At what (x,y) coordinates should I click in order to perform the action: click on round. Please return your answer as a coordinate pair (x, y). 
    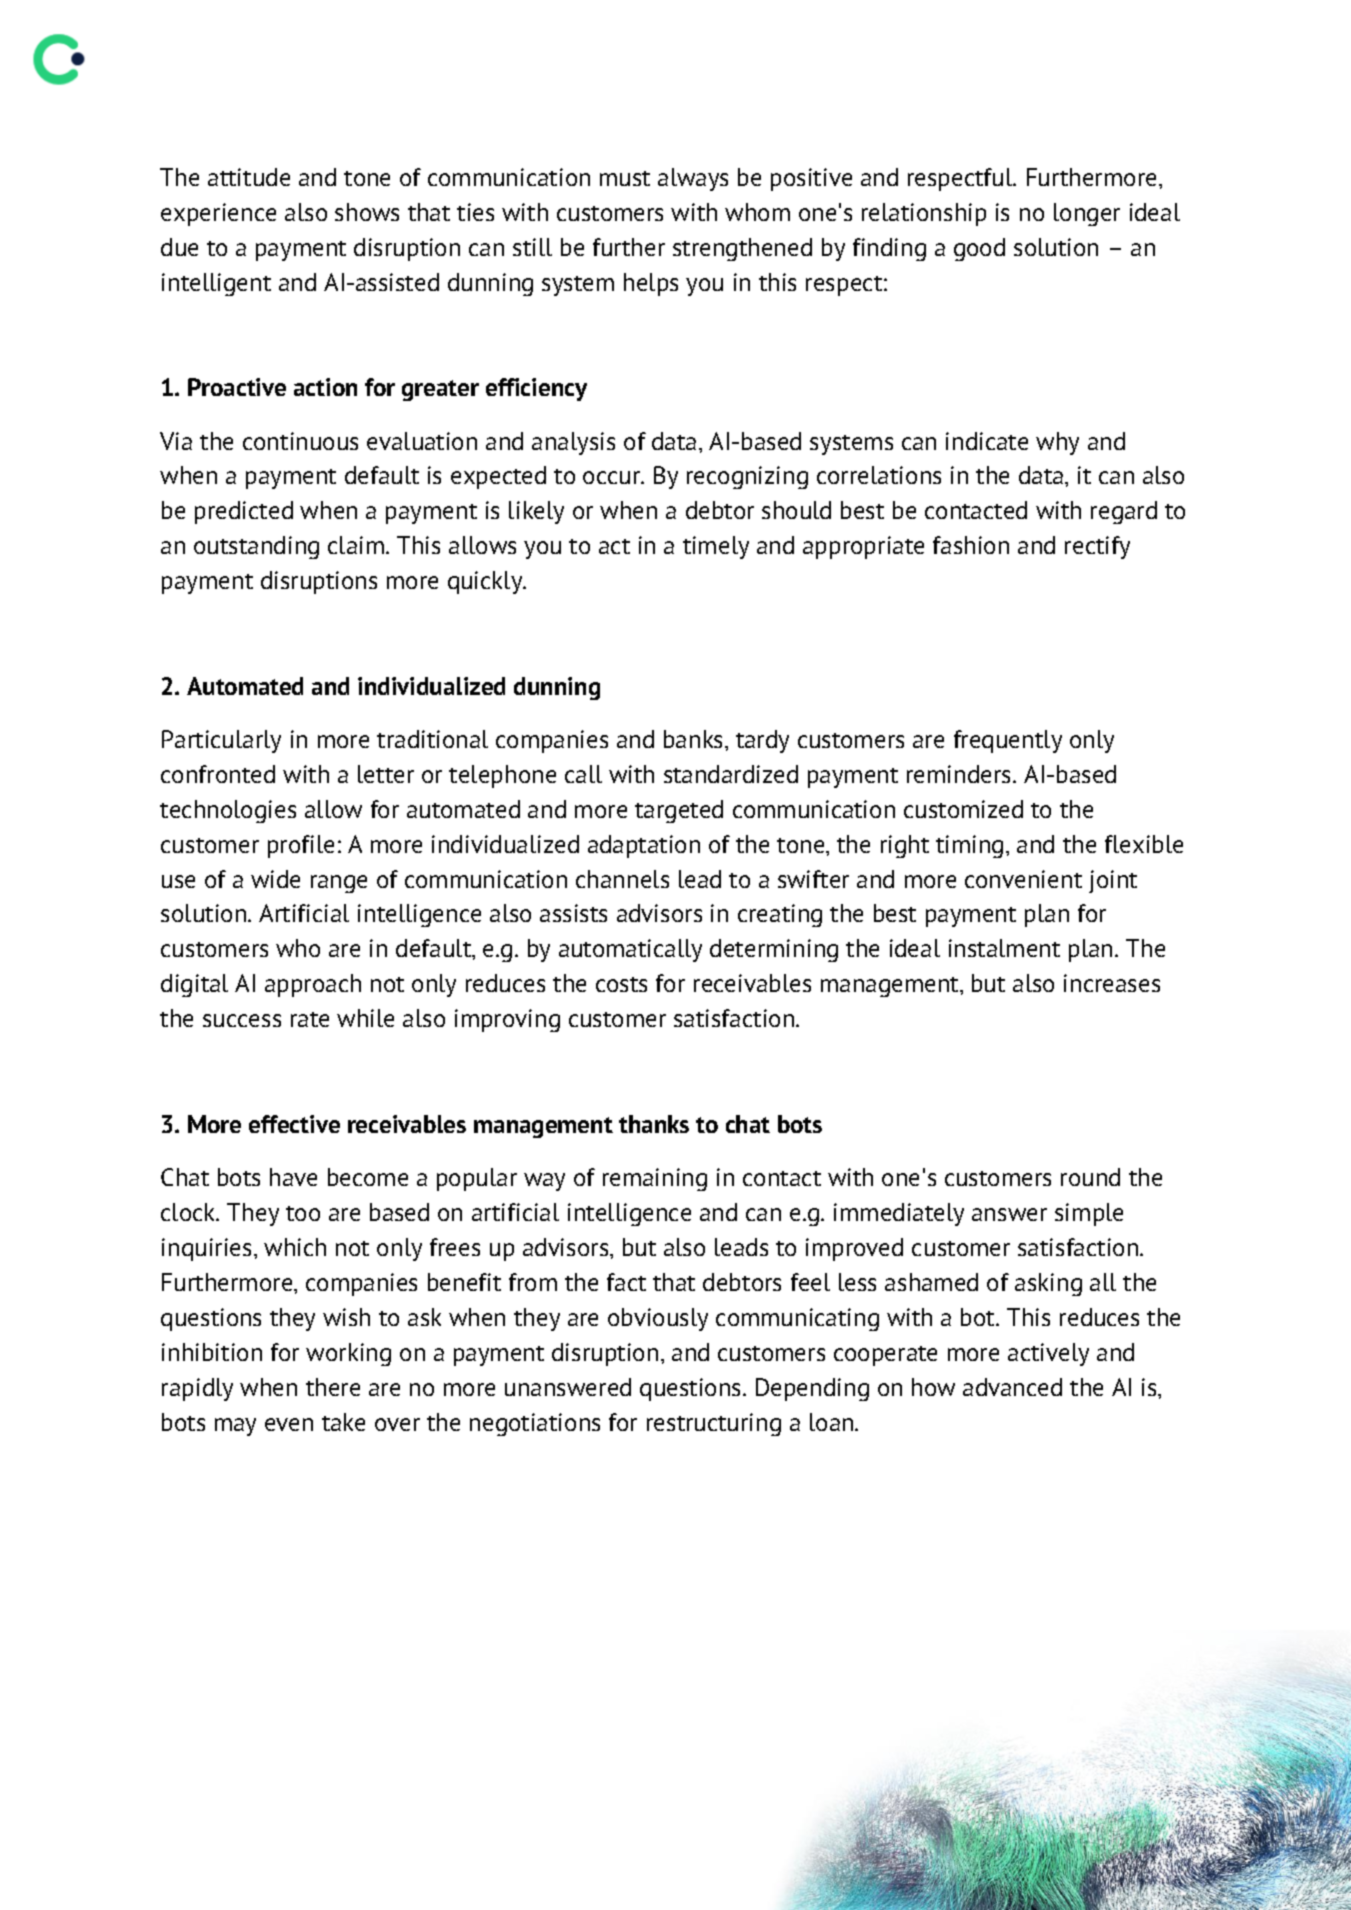
    Looking at the image, I should click on (1090, 1177).
